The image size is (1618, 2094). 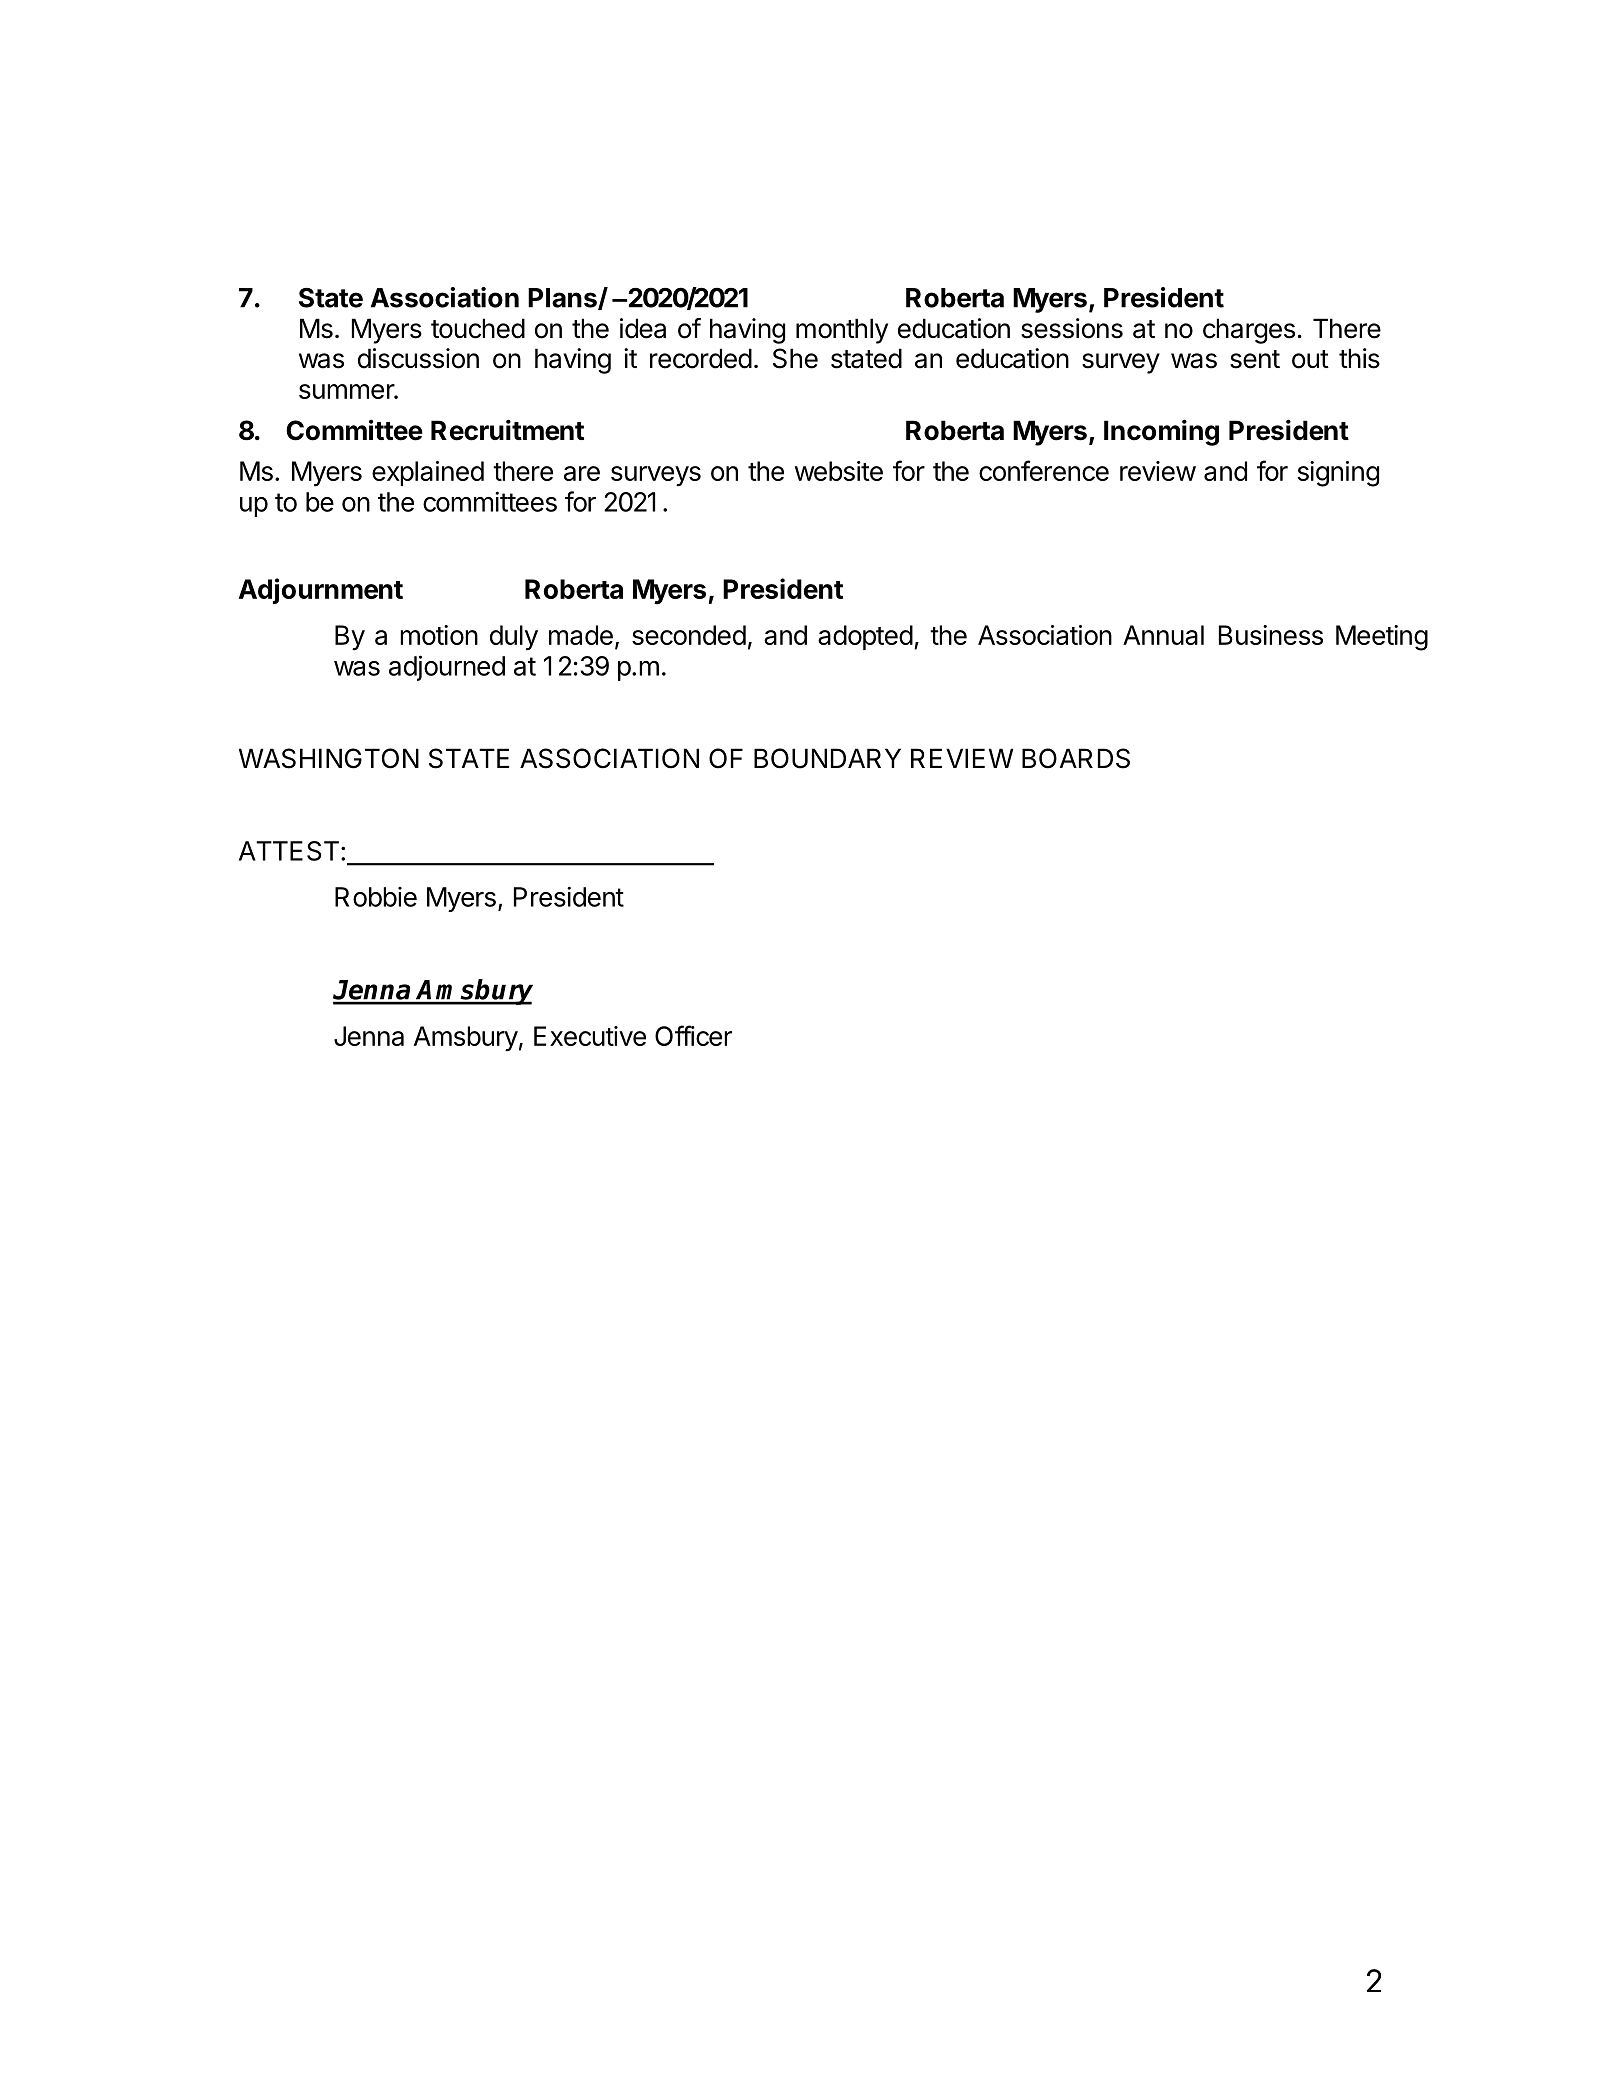 I want to click on touched, so click(x=478, y=328).
